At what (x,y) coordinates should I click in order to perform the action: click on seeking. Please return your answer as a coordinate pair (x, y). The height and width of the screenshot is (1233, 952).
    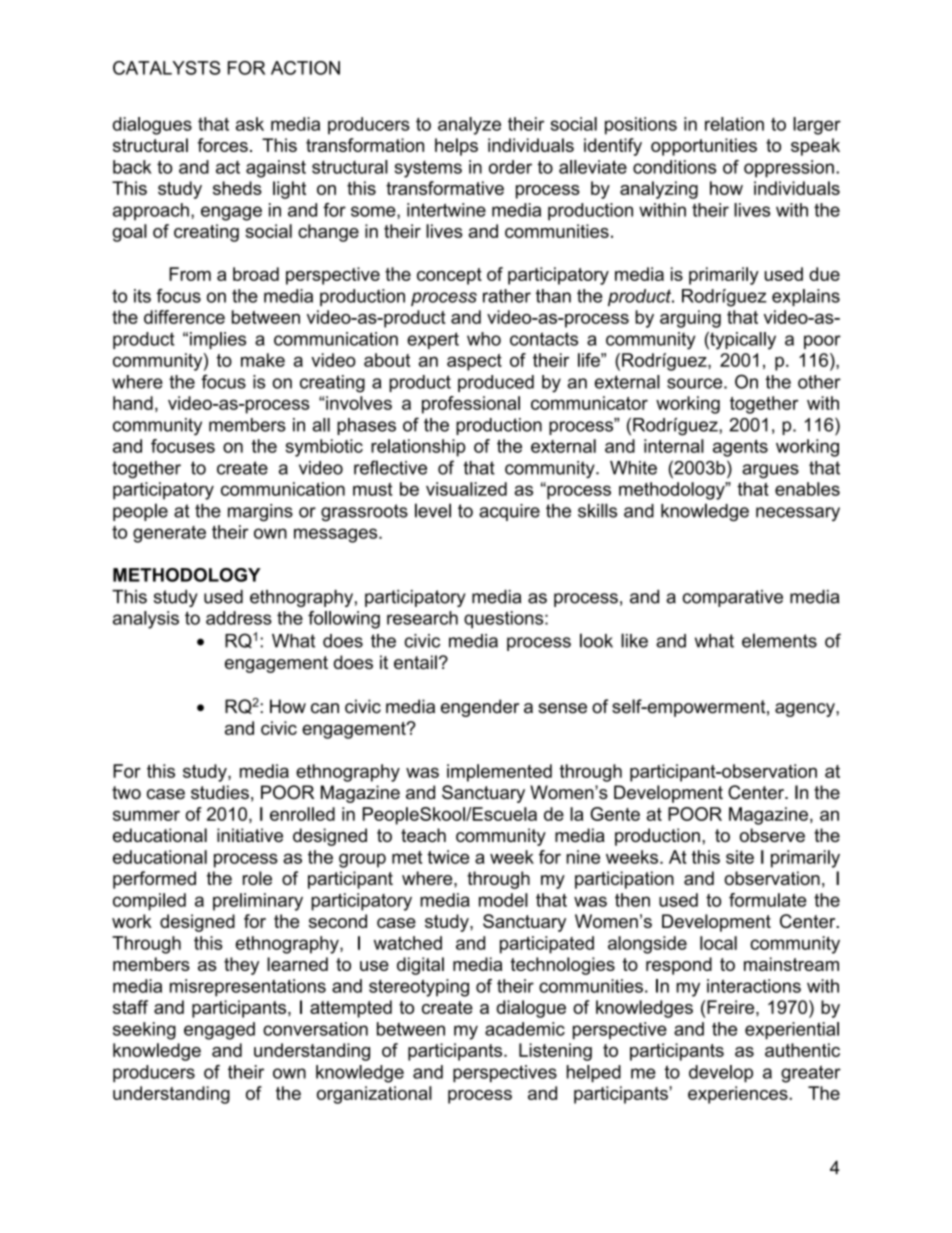
    Looking at the image, I should click on (144, 1031).
